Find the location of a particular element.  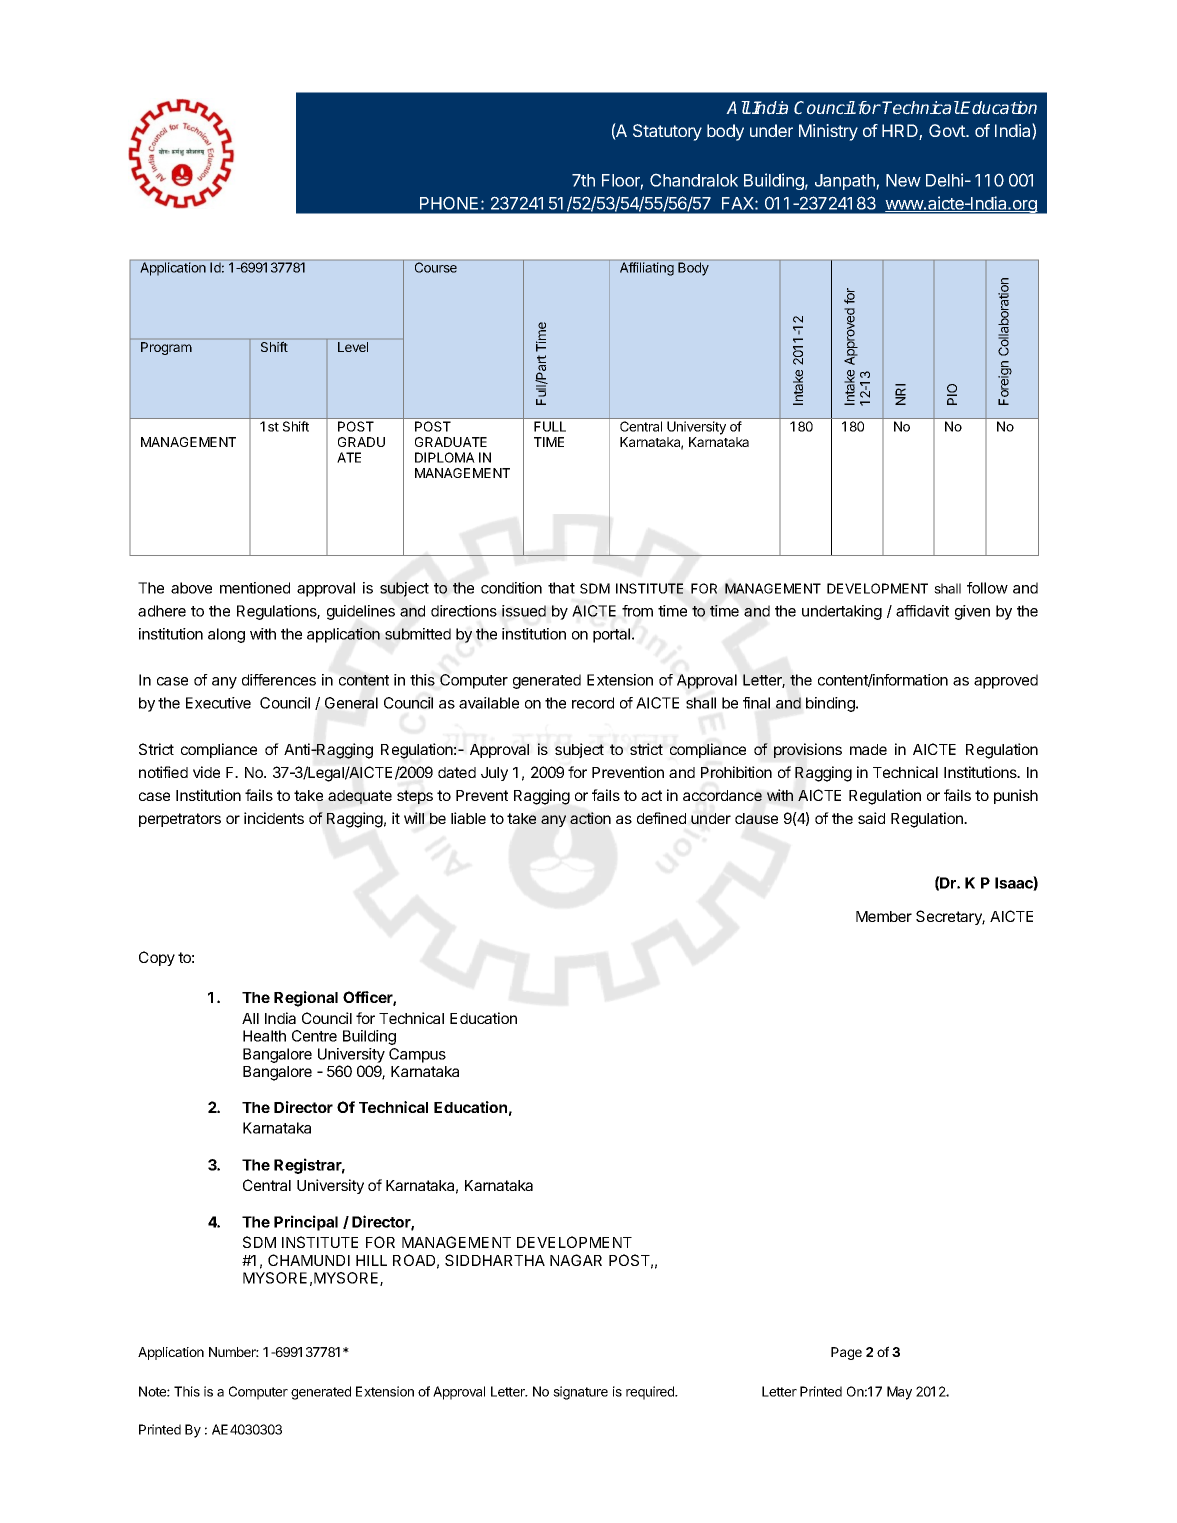

action is located at coordinates (590, 818).
